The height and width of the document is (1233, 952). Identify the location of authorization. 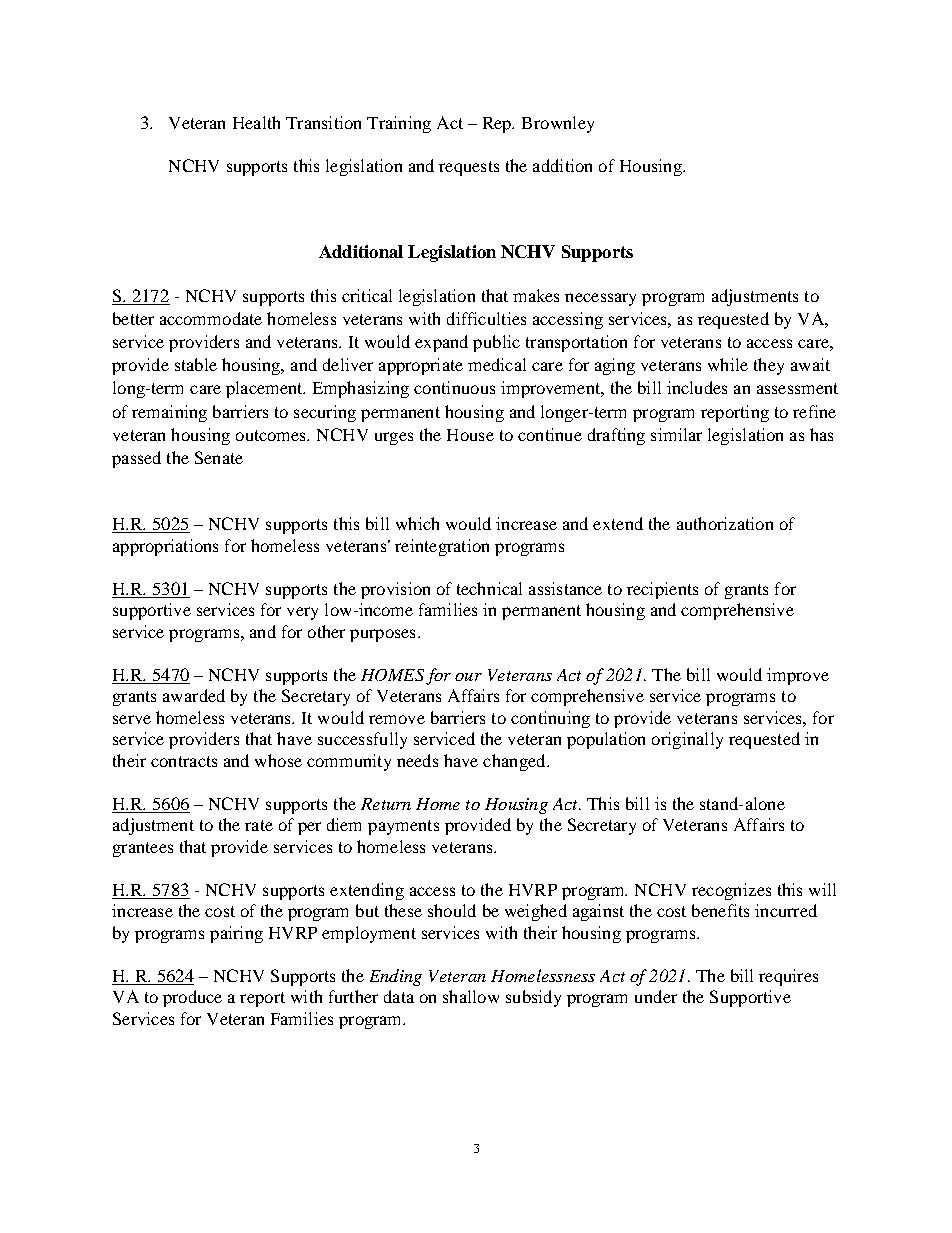
(725, 523).
